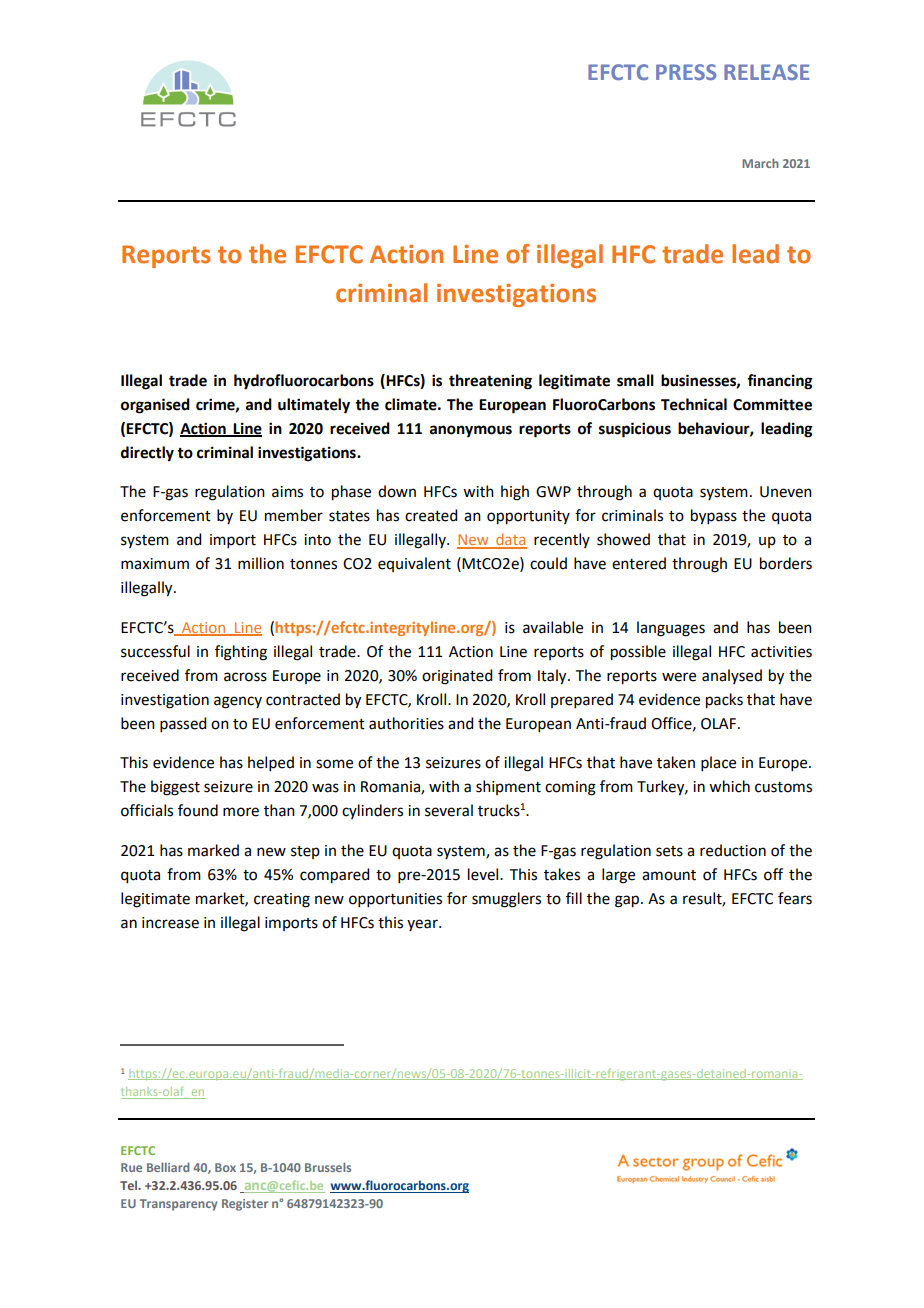 This page has height=1308, width=924. What do you see at coordinates (147, 454) in the page?
I see `directly` at bounding box center [147, 454].
